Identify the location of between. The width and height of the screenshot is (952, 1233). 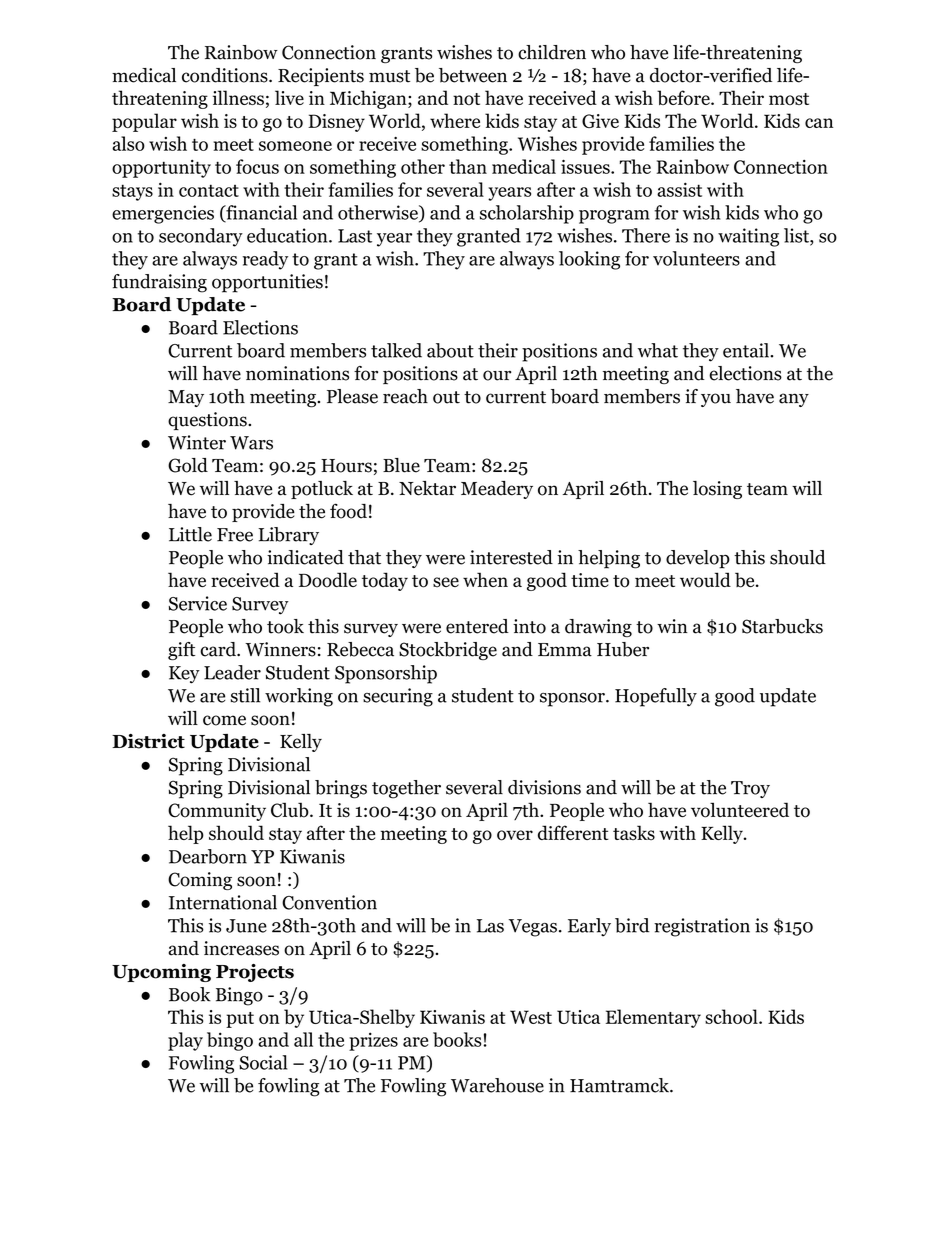
(473, 75).
